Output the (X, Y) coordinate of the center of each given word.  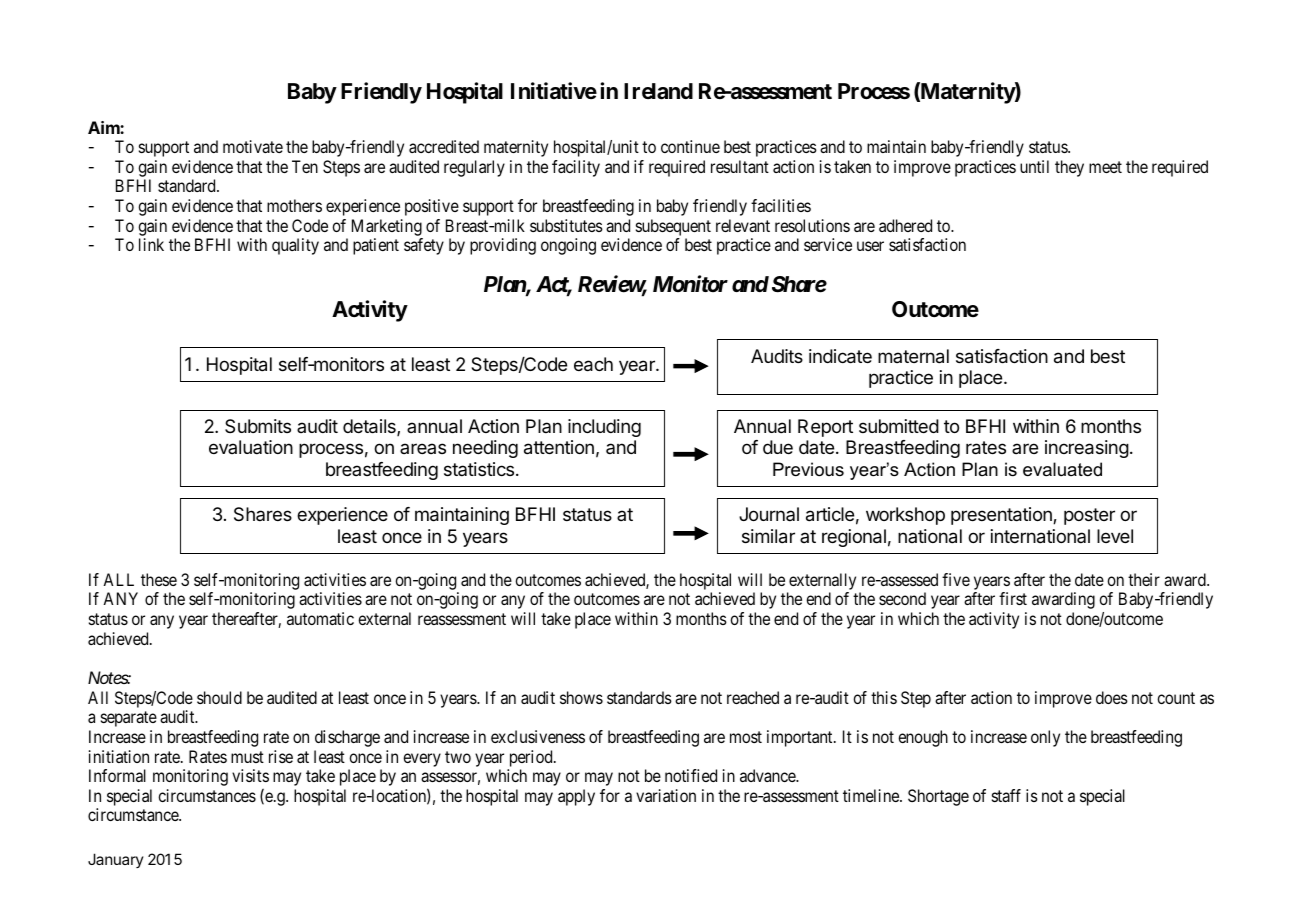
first (1013, 598)
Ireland (658, 91)
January (116, 860)
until (1034, 166)
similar (768, 536)
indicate (840, 356)
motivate (253, 146)
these (159, 579)
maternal (913, 356)
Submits (258, 426)
